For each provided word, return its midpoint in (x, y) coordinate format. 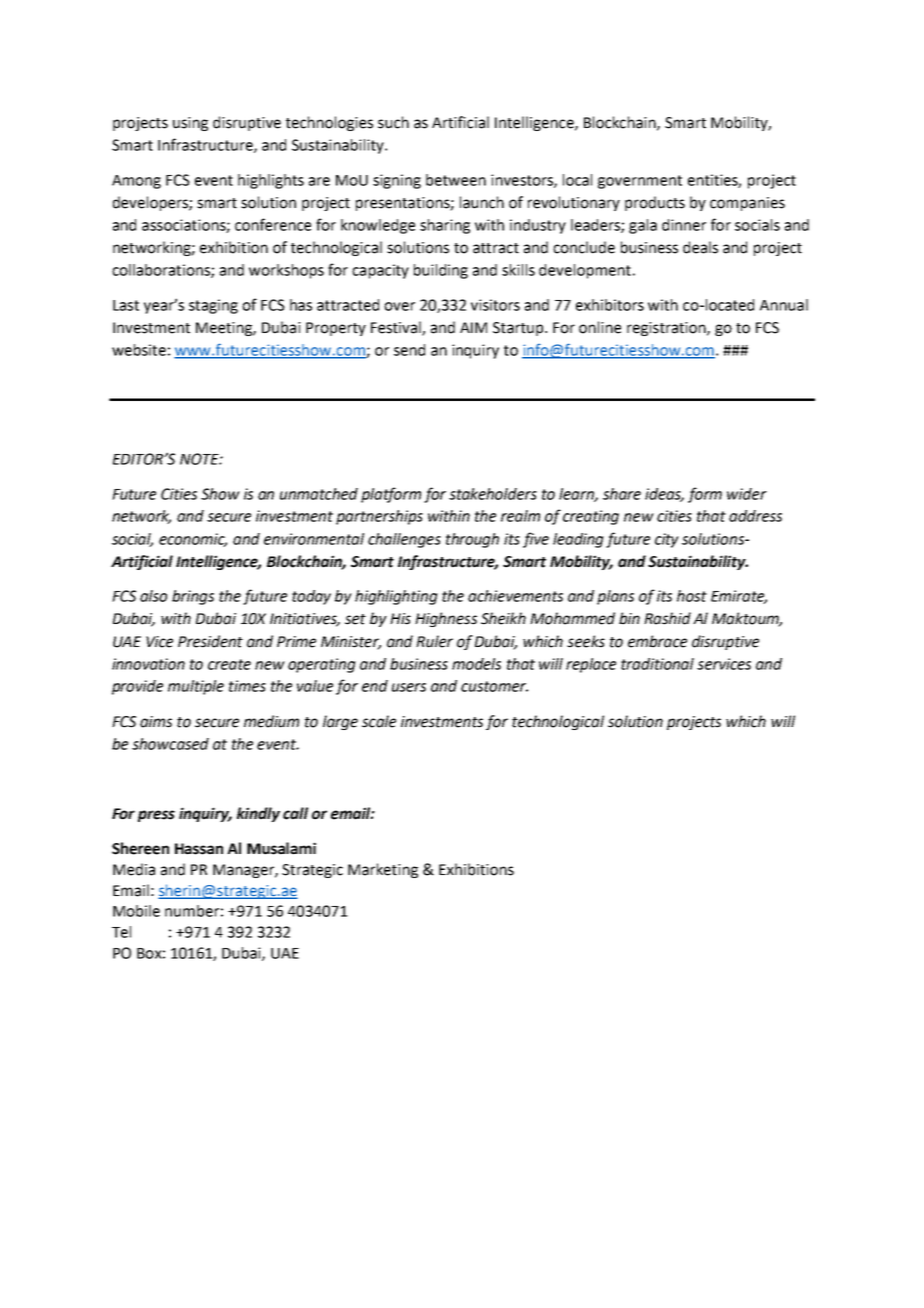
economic (193, 540)
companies (747, 204)
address (755, 516)
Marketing (383, 870)
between (456, 180)
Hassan (199, 849)
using (190, 124)
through (472, 540)
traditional (657, 664)
